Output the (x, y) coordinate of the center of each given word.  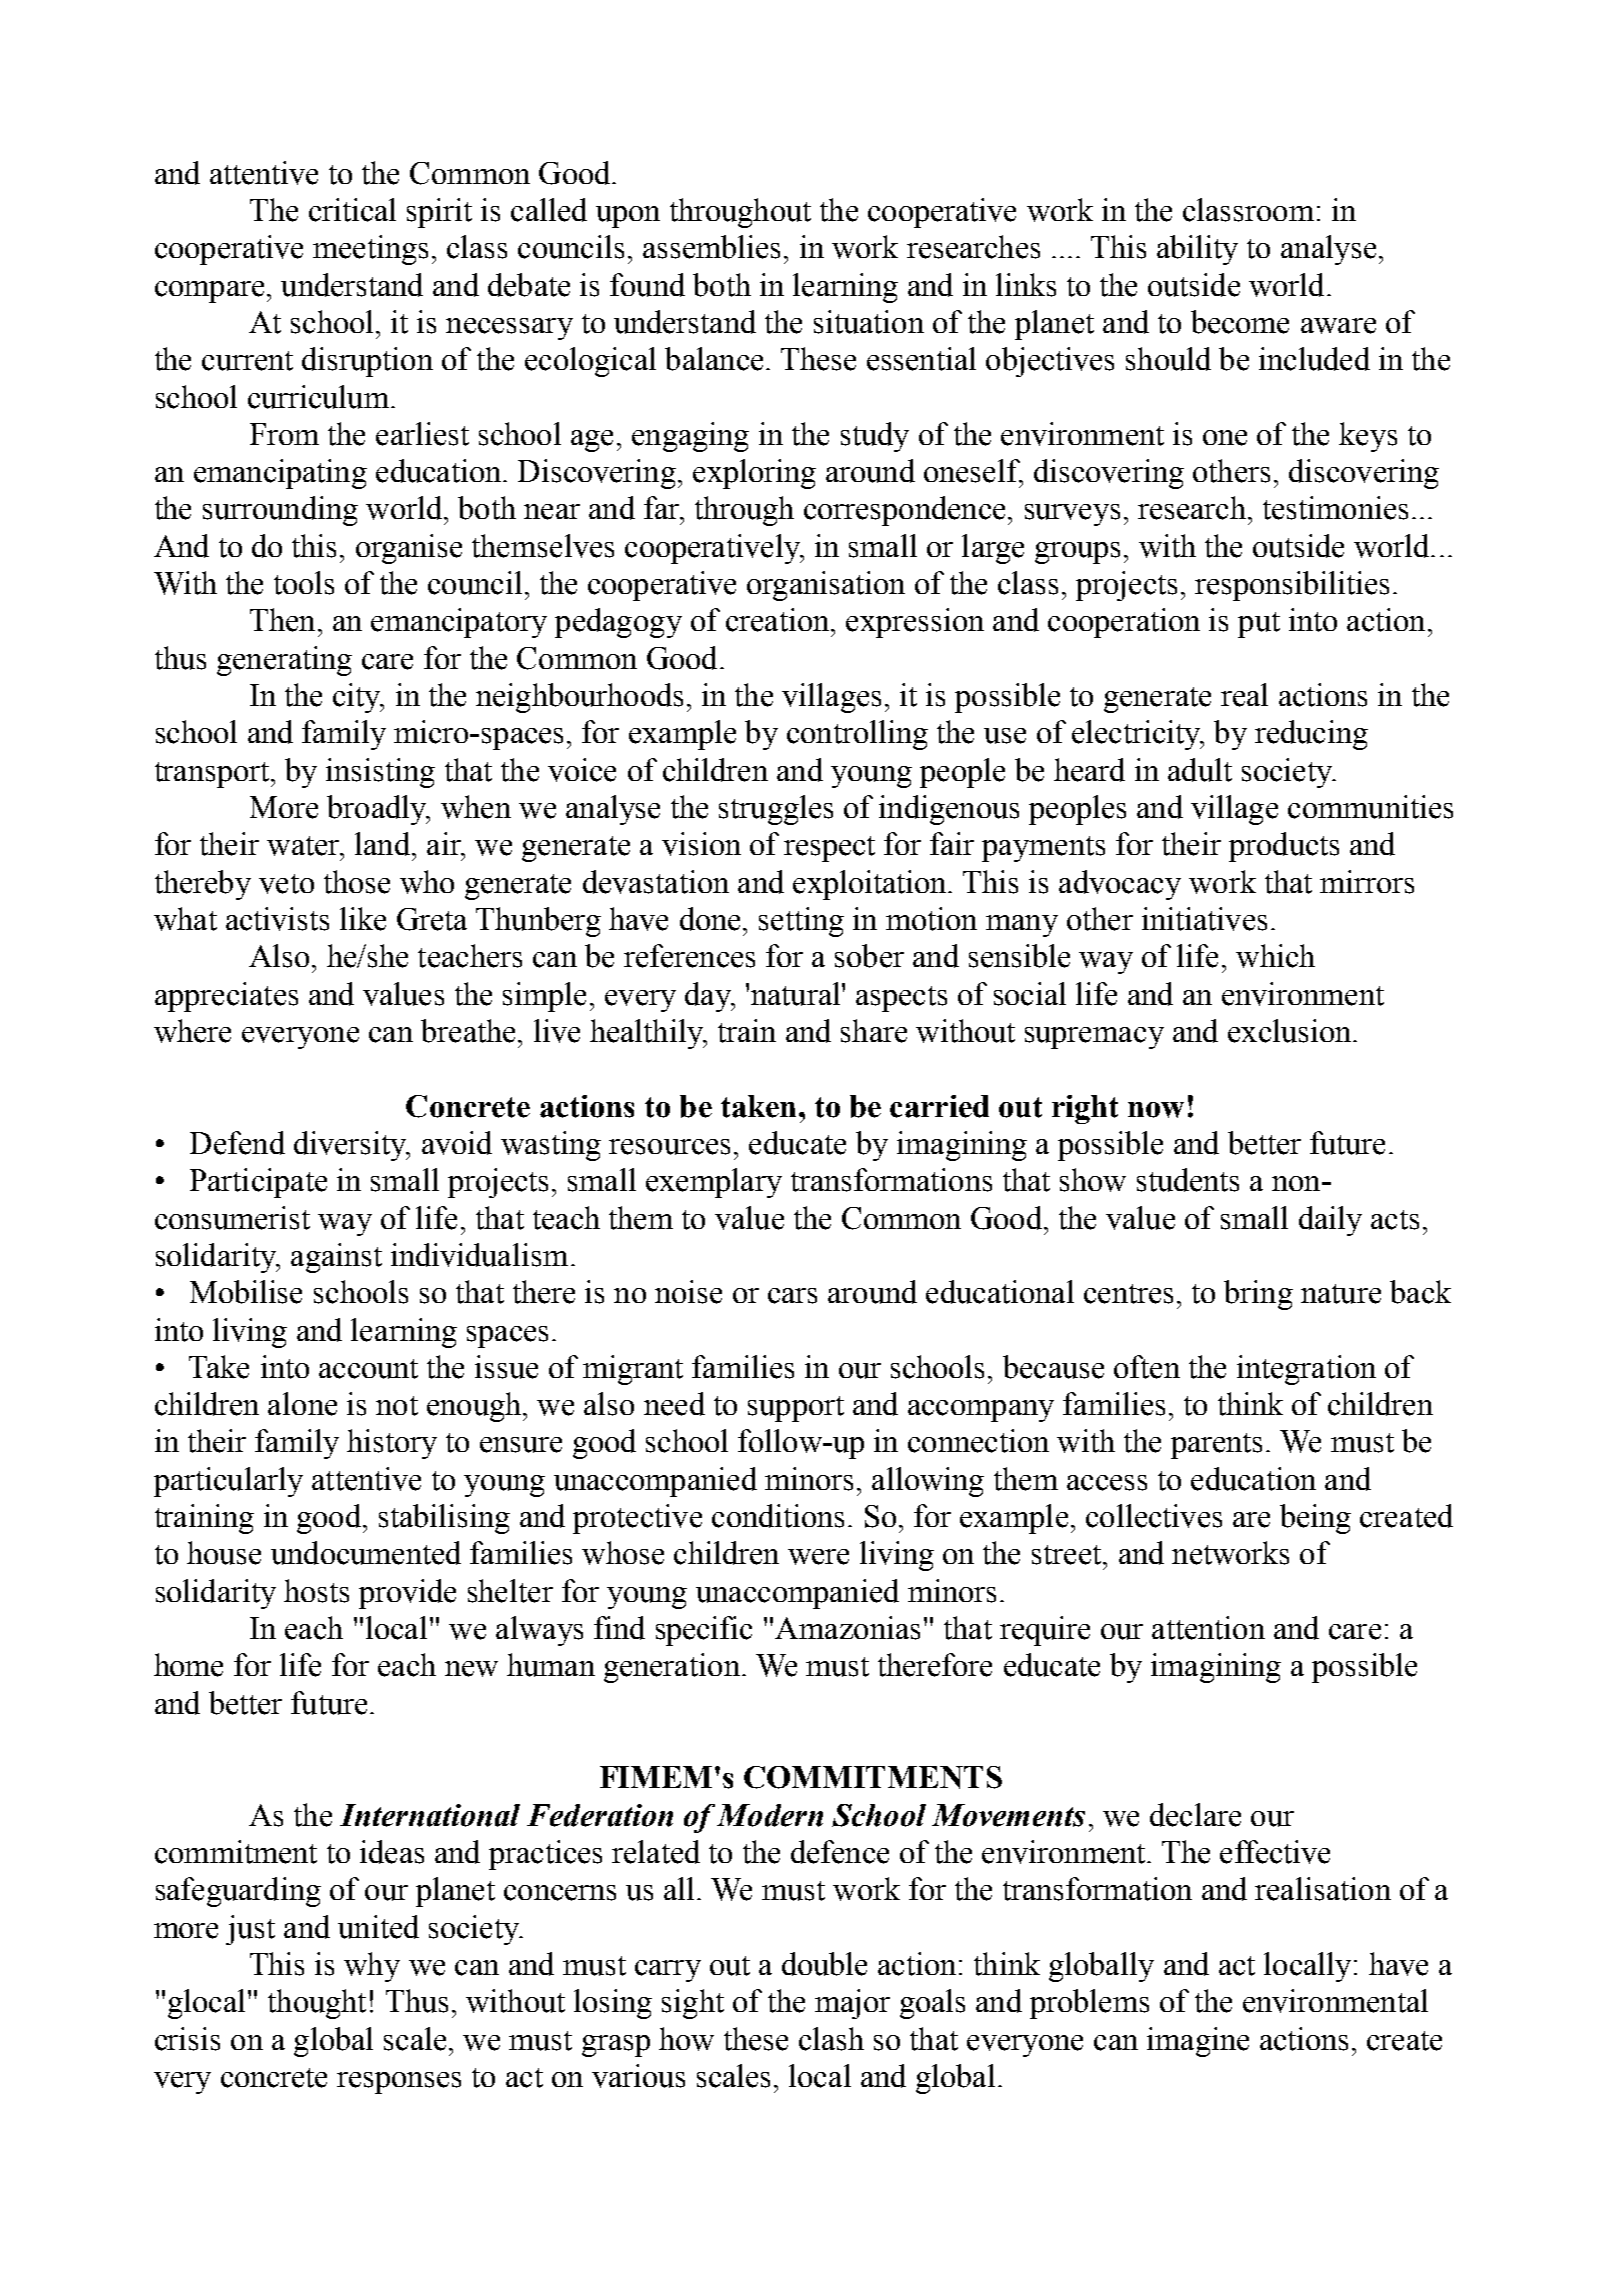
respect (829, 849)
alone (302, 1404)
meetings (370, 250)
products (1284, 847)
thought (317, 2004)
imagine (1198, 2042)
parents (1216, 1446)
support (796, 1409)
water (304, 846)
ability (1197, 250)
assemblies (711, 247)
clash (831, 2039)
